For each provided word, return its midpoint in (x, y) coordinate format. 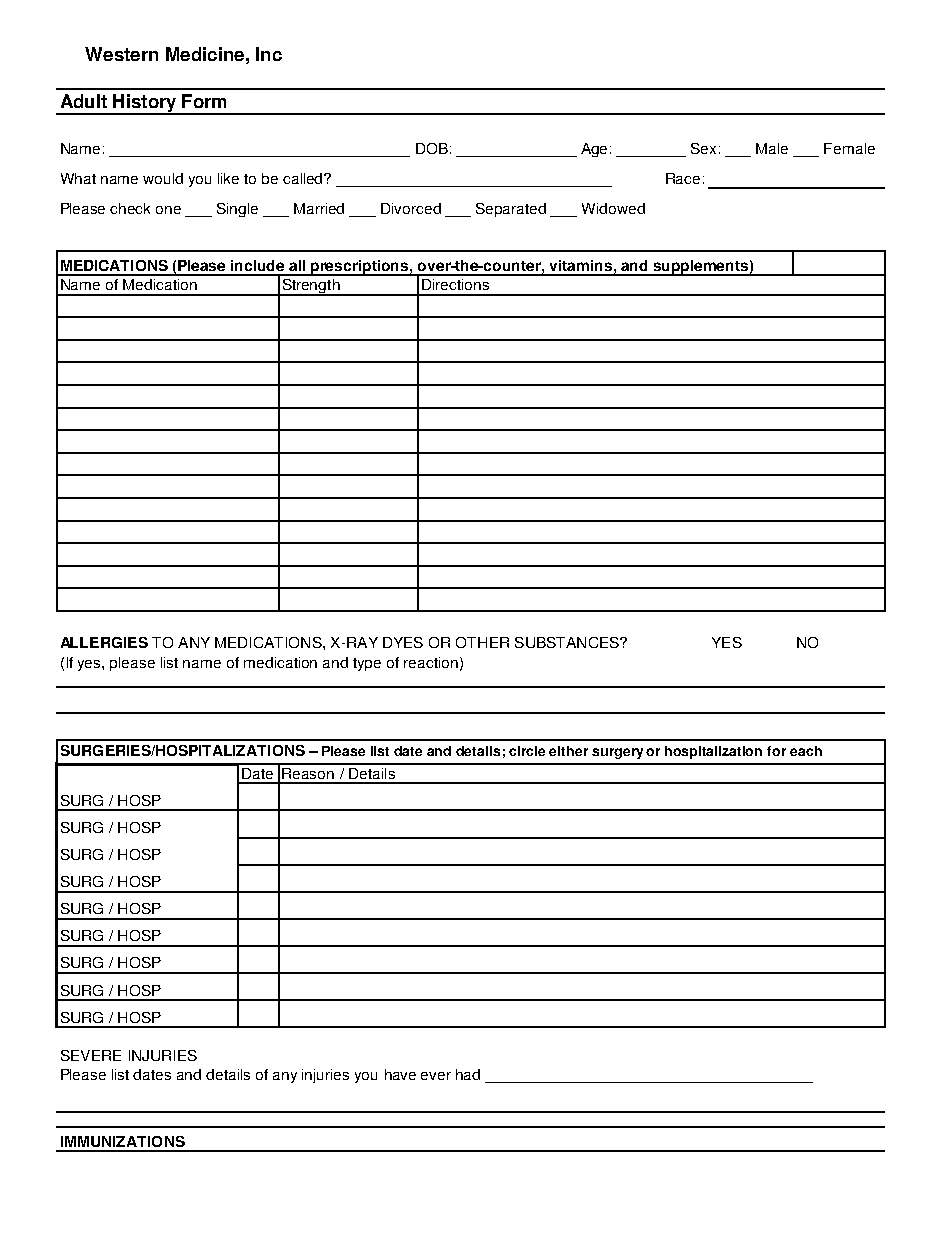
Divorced (411, 208)
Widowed (613, 208)
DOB (432, 148)
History (145, 104)
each (806, 751)
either (568, 751)
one (168, 210)
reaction (431, 662)
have (400, 1074)
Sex (703, 148)
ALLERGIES (104, 642)
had (468, 1074)
